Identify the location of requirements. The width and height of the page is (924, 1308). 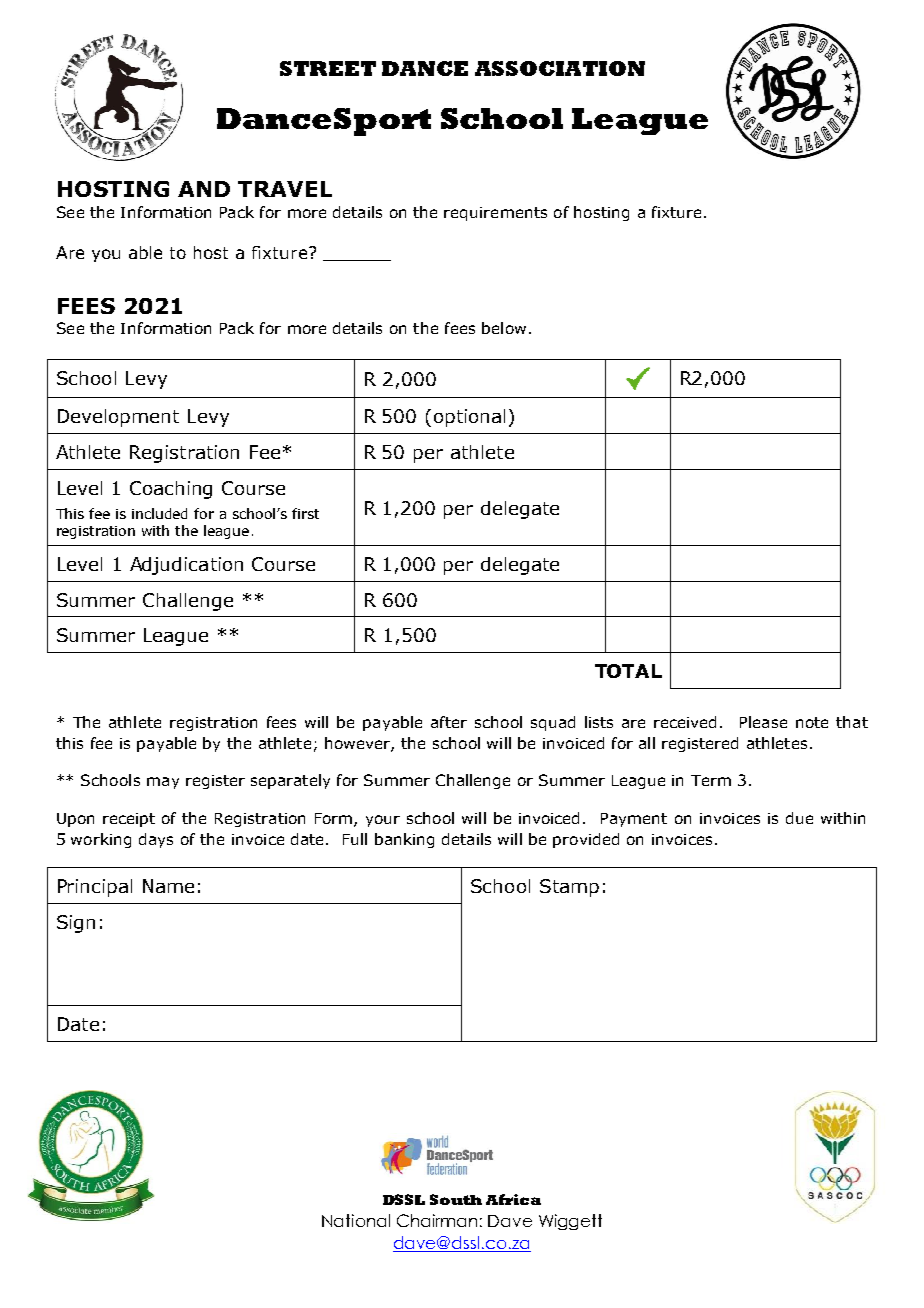
(495, 214).
